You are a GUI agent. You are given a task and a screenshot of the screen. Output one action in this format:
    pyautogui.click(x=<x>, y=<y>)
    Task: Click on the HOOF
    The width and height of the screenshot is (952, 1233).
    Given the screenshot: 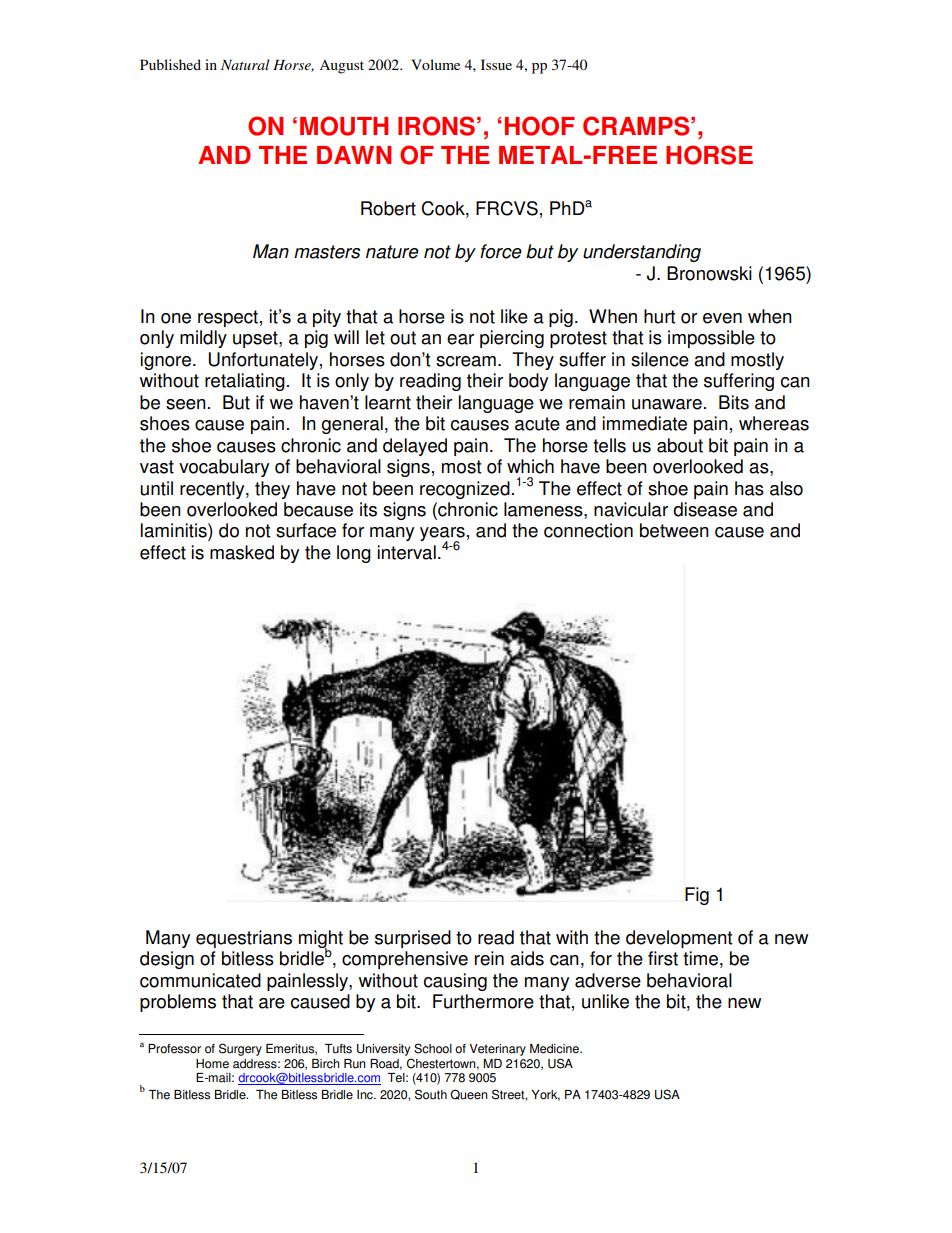 What is the action you would take?
    pyautogui.click(x=540, y=126)
